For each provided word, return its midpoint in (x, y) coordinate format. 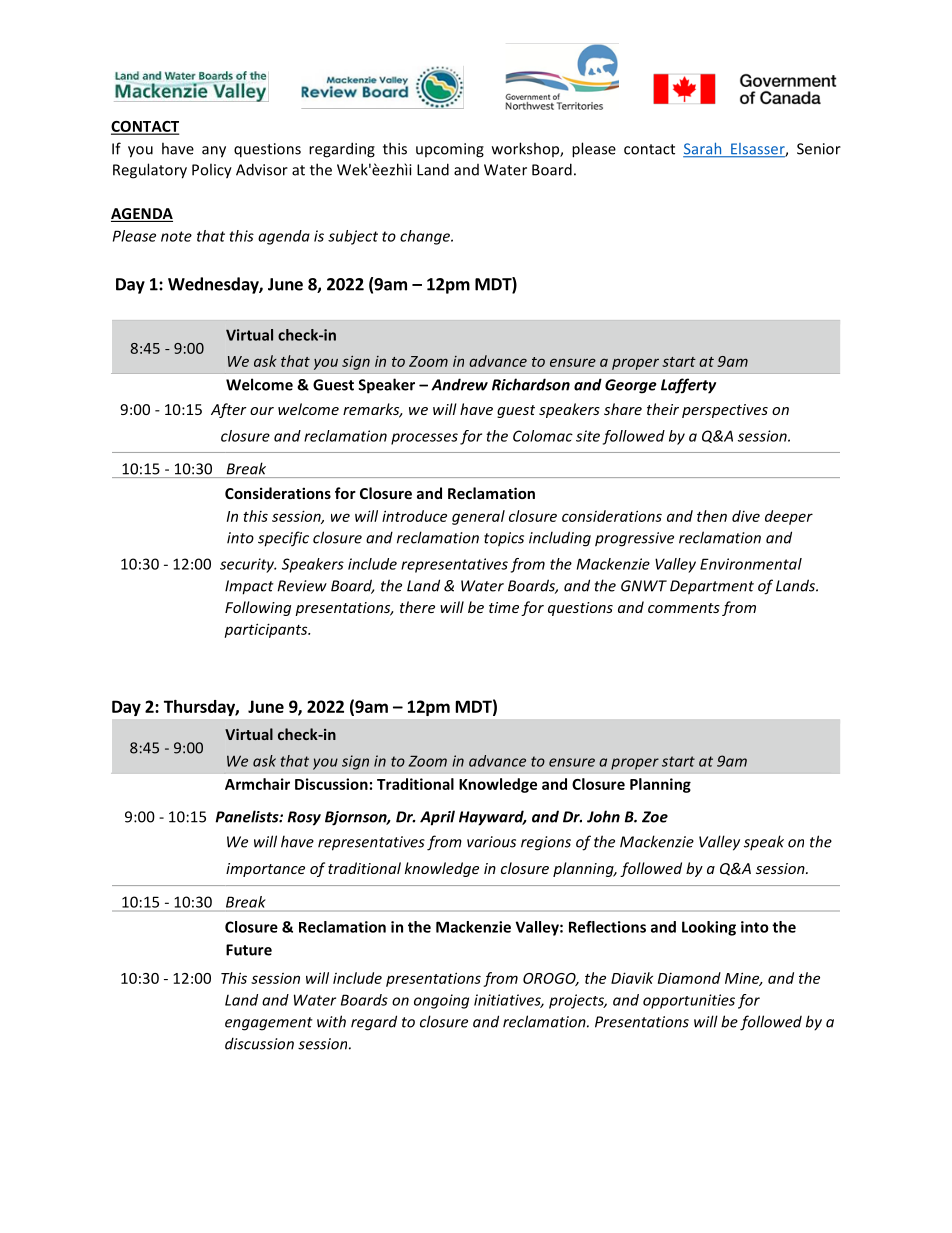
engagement (269, 1024)
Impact (249, 587)
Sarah (703, 150)
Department (712, 587)
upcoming (450, 150)
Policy (212, 171)
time (504, 607)
